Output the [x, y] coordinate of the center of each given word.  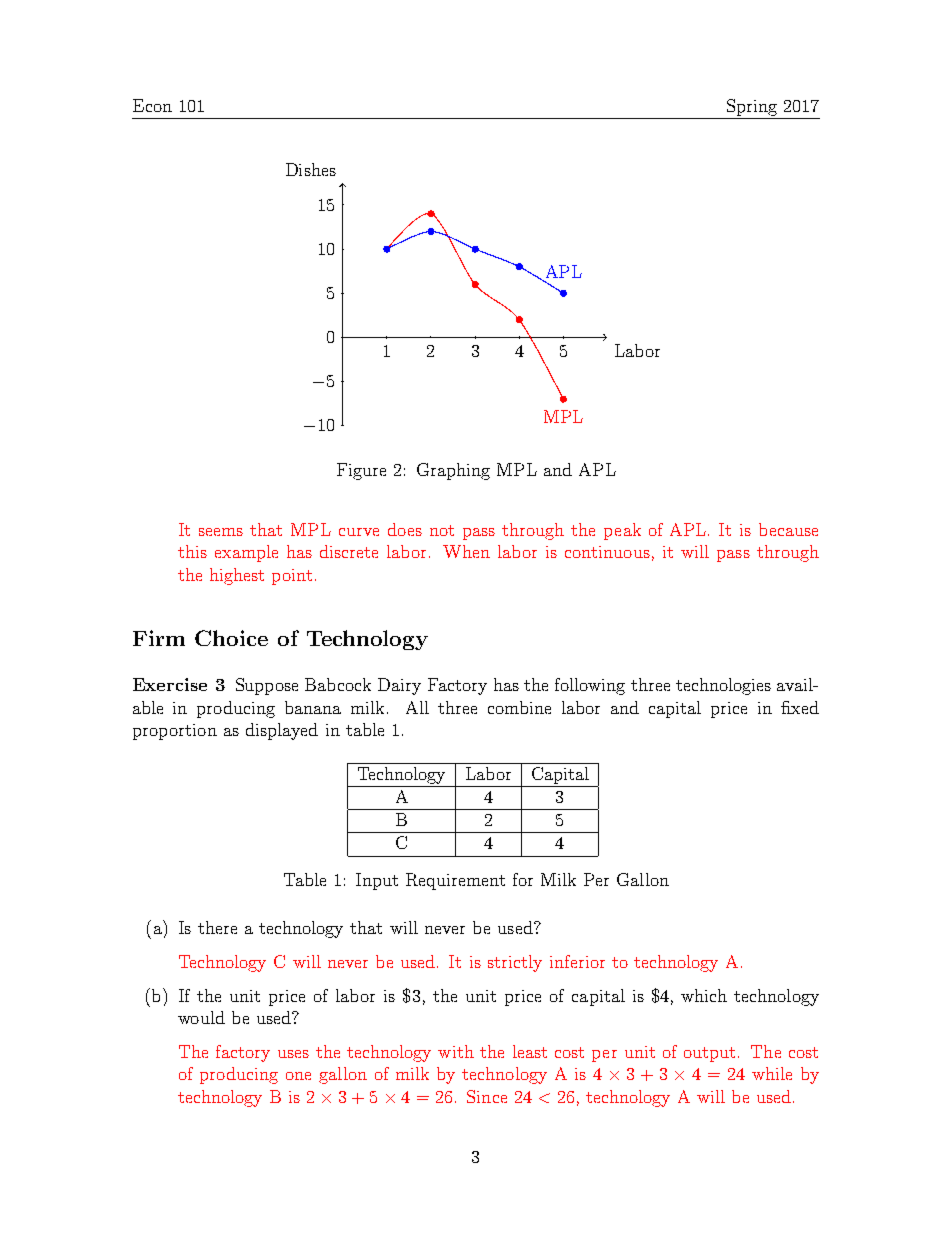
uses [293, 1054]
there [217, 927]
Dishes [311, 169]
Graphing [453, 471]
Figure [361, 471]
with [456, 1051]
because [788, 529]
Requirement [455, 881]
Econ [152, 105]
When [466, 551]
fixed [800, 707]
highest [237, 576]
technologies [723, 686]
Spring [752, 107]
